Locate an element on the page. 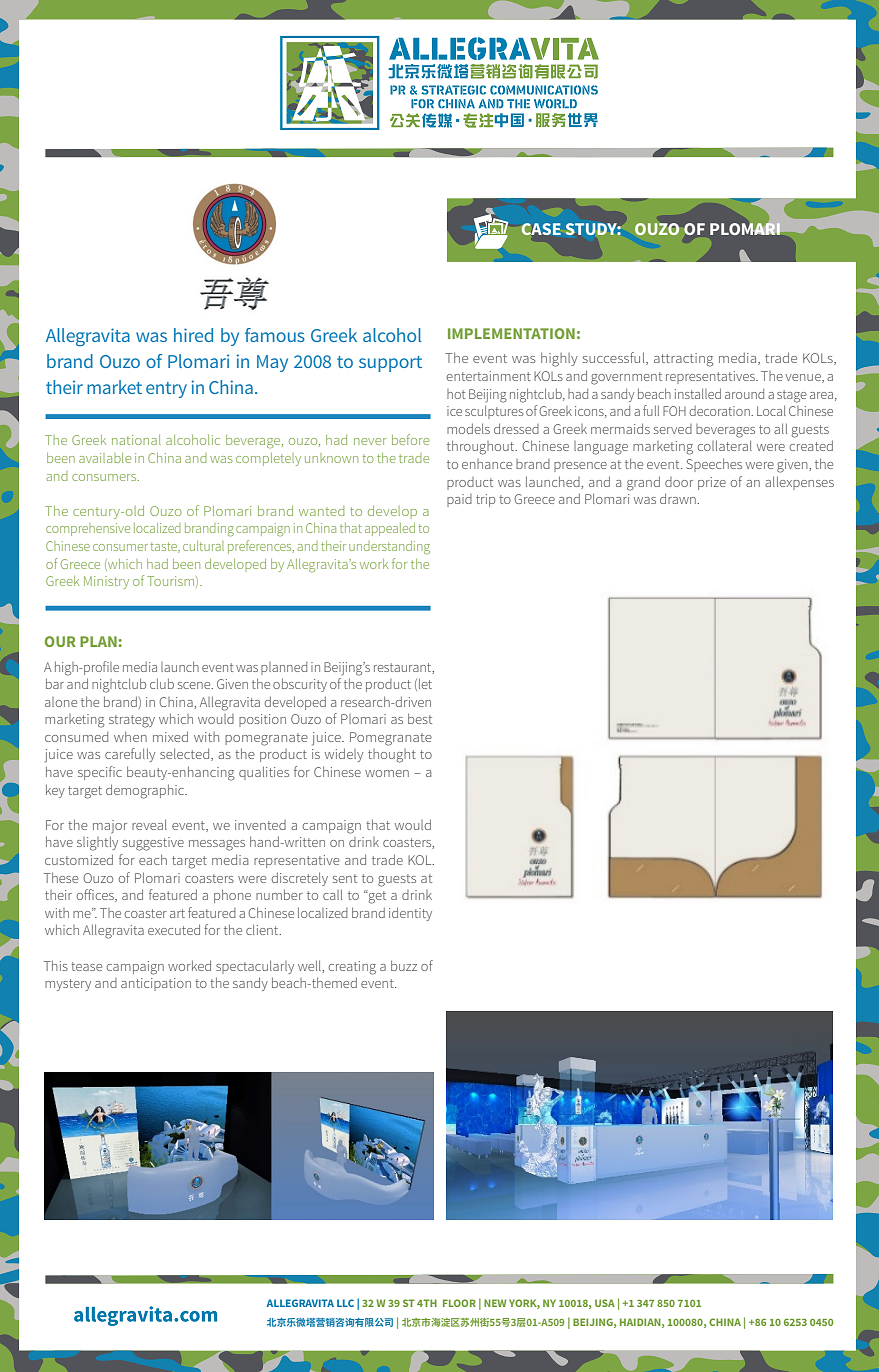 This image has height=1372, width=879. LLC is located at coordinates (345, 1303).
